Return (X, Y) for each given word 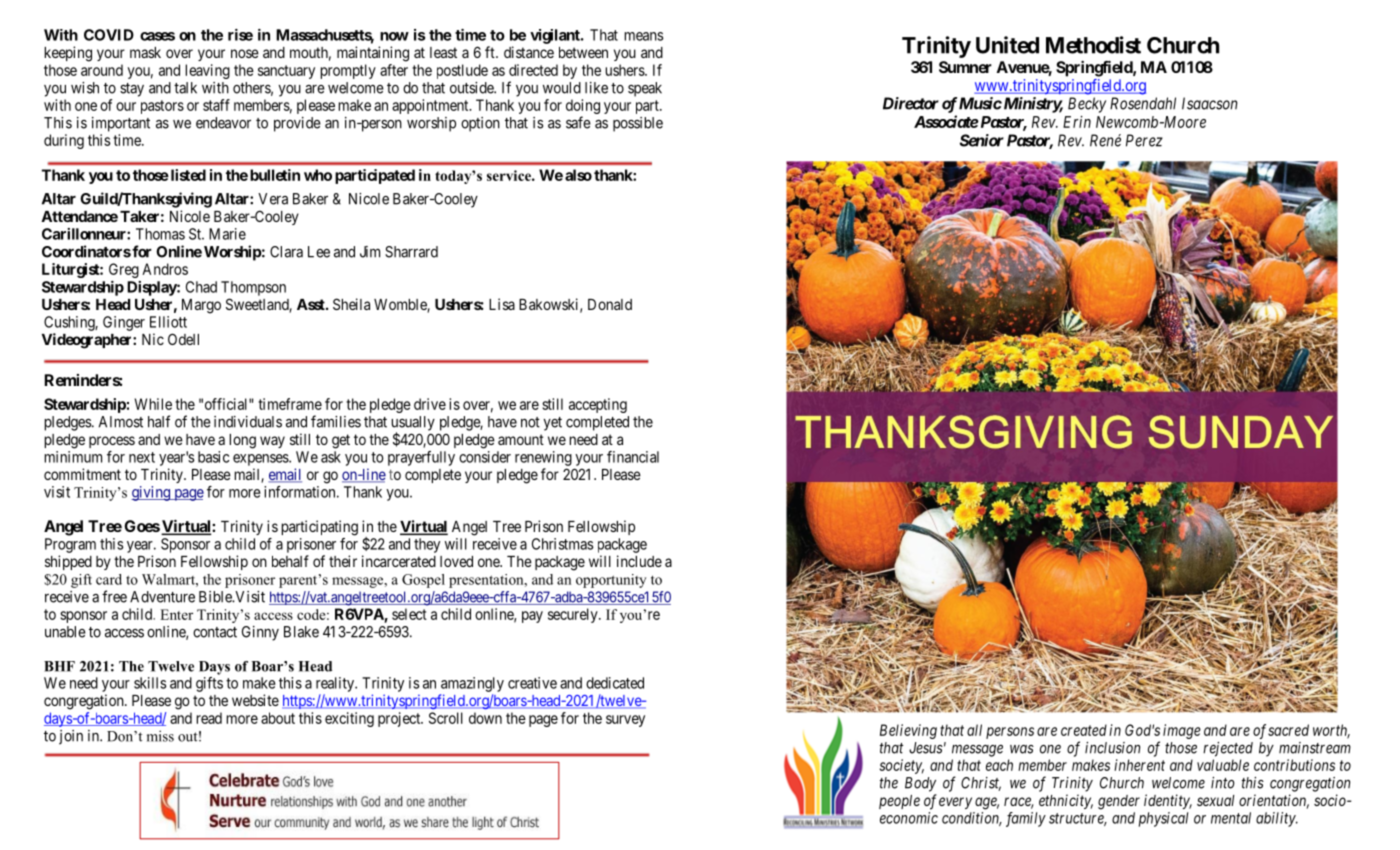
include (639, 561)
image (1182, 731)
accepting (598, 405)
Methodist (1093, 45)
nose (245, 53)
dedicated (615, 683)
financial (633, 457)
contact (215, 632)
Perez (1144, 140)
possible (638, 124)
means (643, 36)
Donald (610, 304)
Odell (183, 339)
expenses (261, 460)
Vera (273, 199)
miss (160, 736)
